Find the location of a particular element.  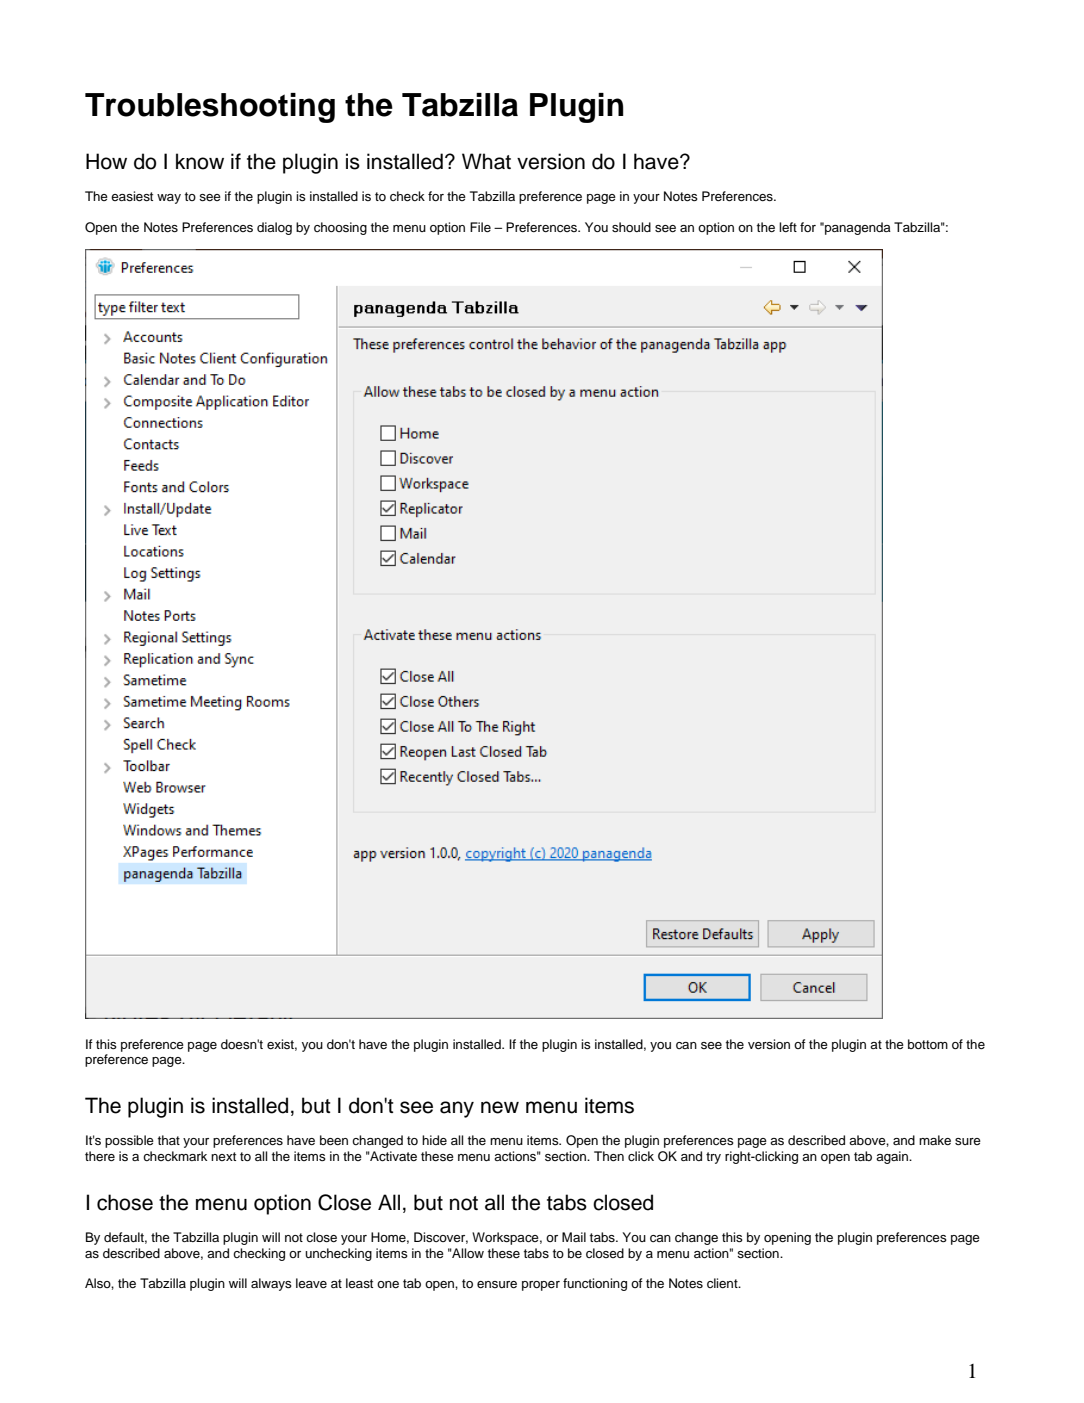

that is located at coordinates (169, 1140).
